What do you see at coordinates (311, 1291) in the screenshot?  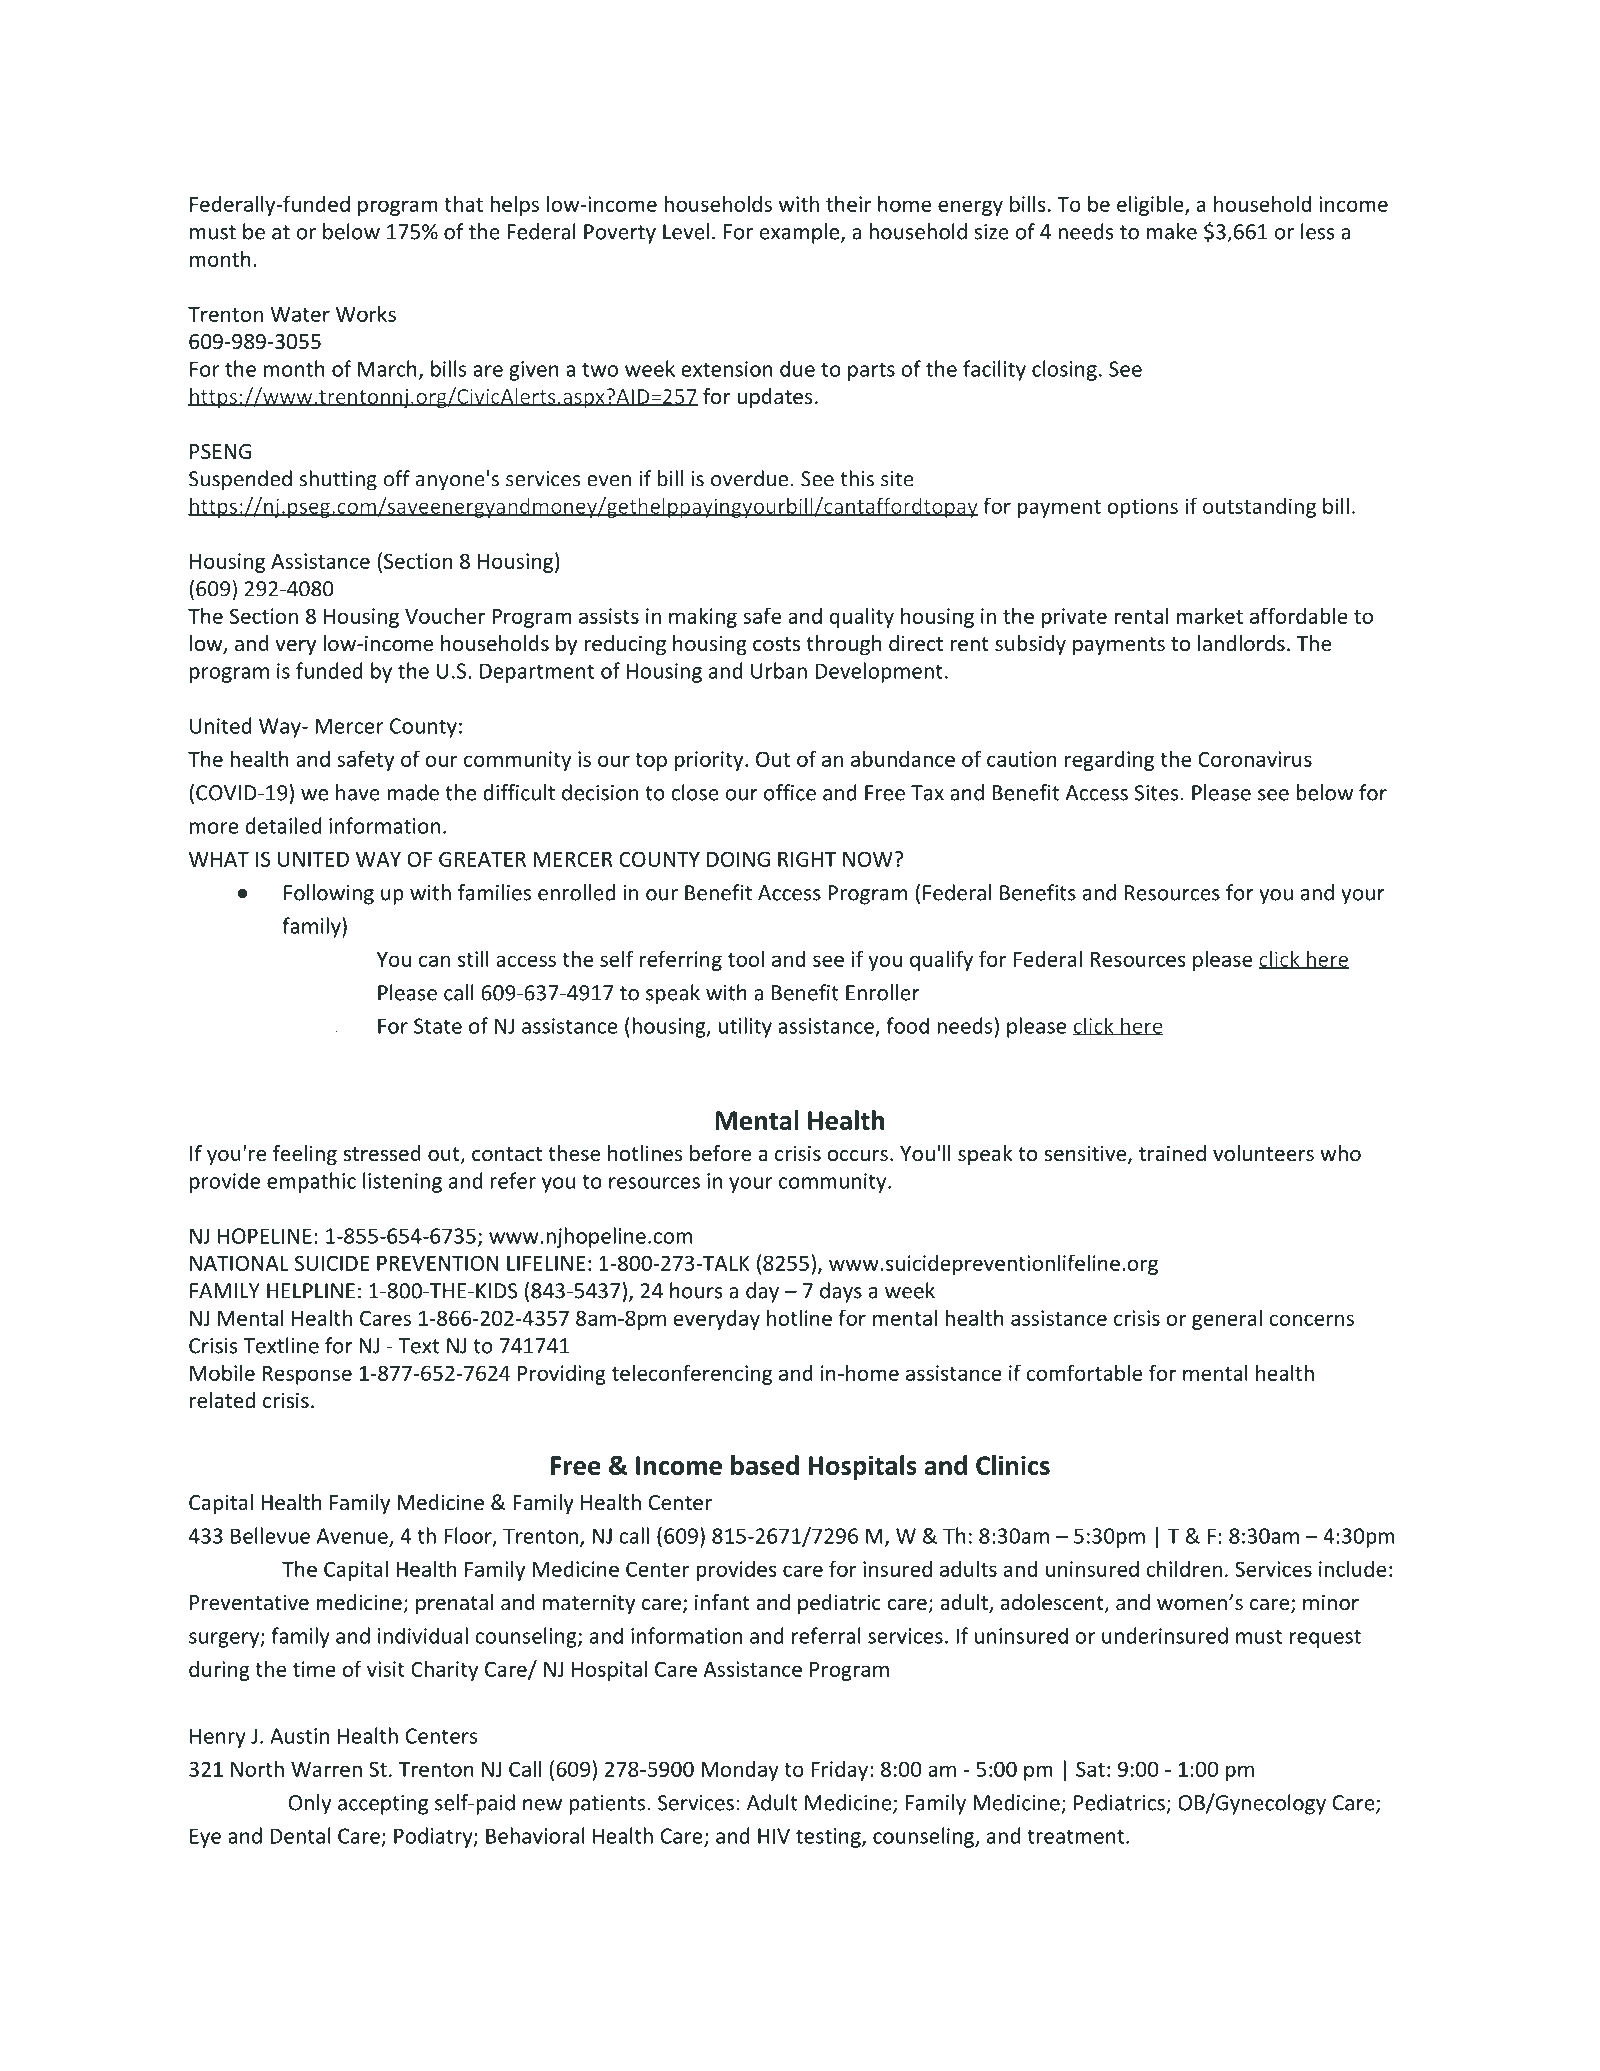 I see `HELPLINE` at bounding box center [311, 1291].
